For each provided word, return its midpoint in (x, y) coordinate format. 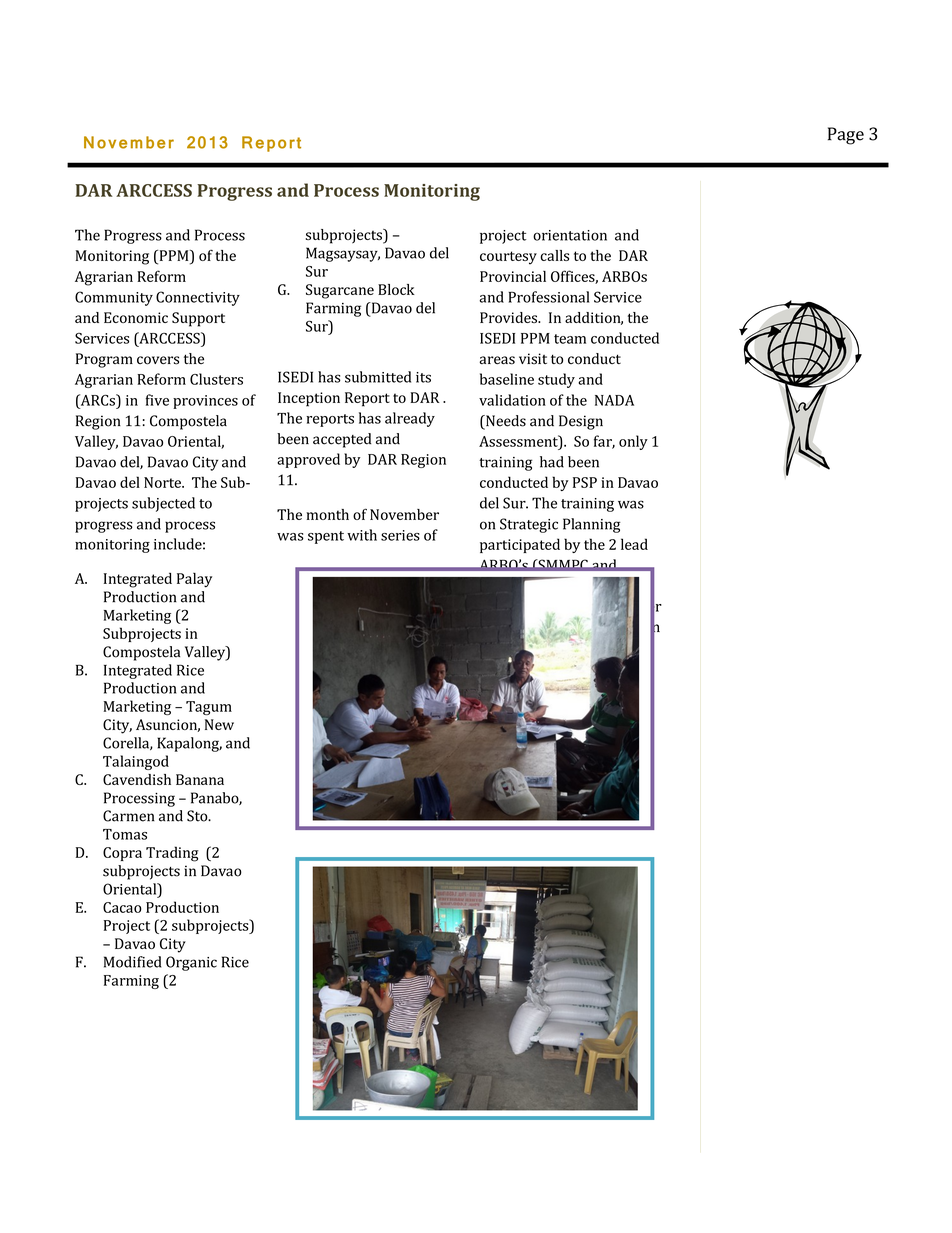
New (219, 724)
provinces (205, 402)
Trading (172, 854)
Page (846, 136)
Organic (191, 963)
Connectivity (198, 298)
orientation (570, 235)
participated (520, 545)
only (633, 442)
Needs (505, 422)
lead (634, 544)
